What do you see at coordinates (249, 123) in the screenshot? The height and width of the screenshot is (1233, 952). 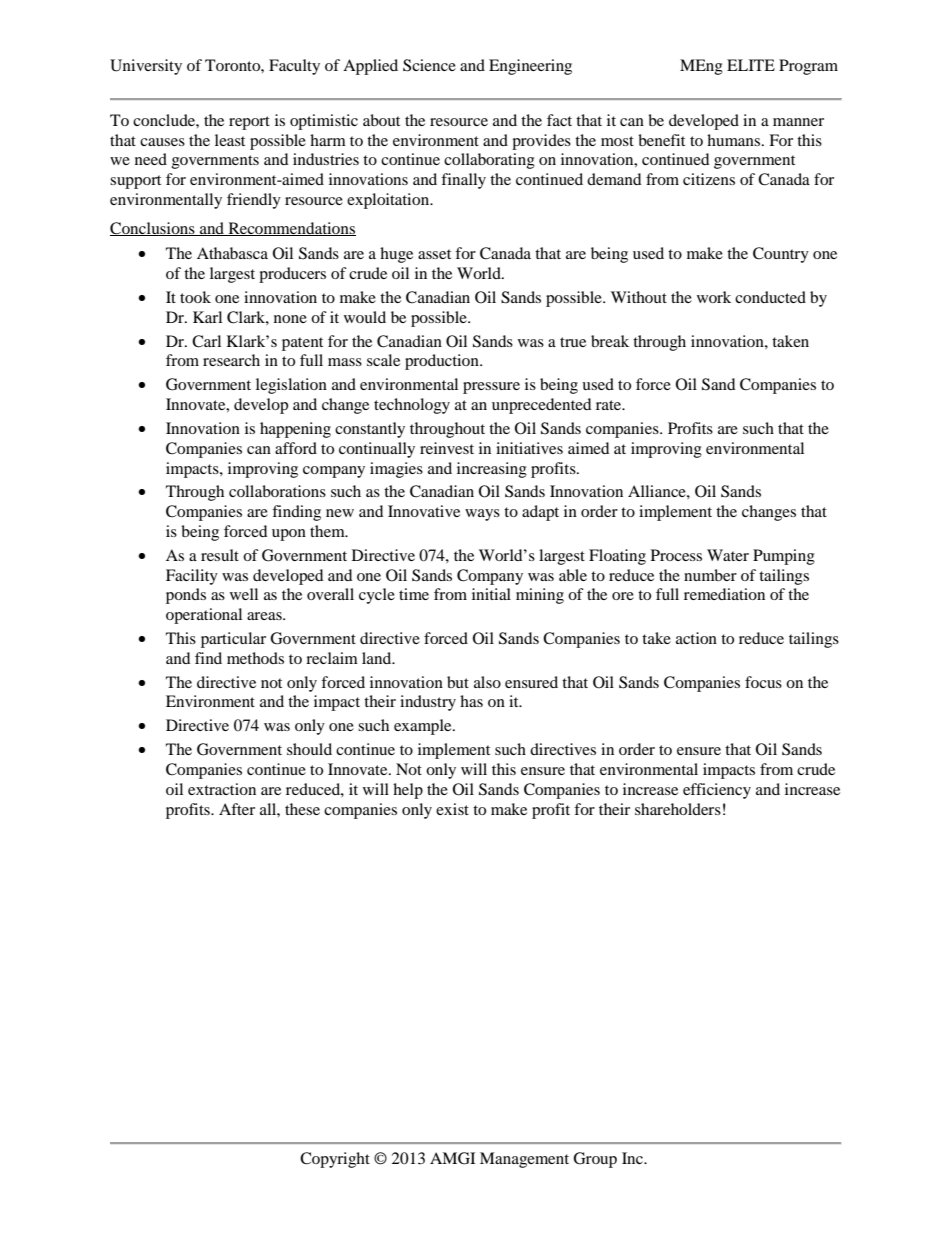 I see `report` at bounding box center [249, 123].
